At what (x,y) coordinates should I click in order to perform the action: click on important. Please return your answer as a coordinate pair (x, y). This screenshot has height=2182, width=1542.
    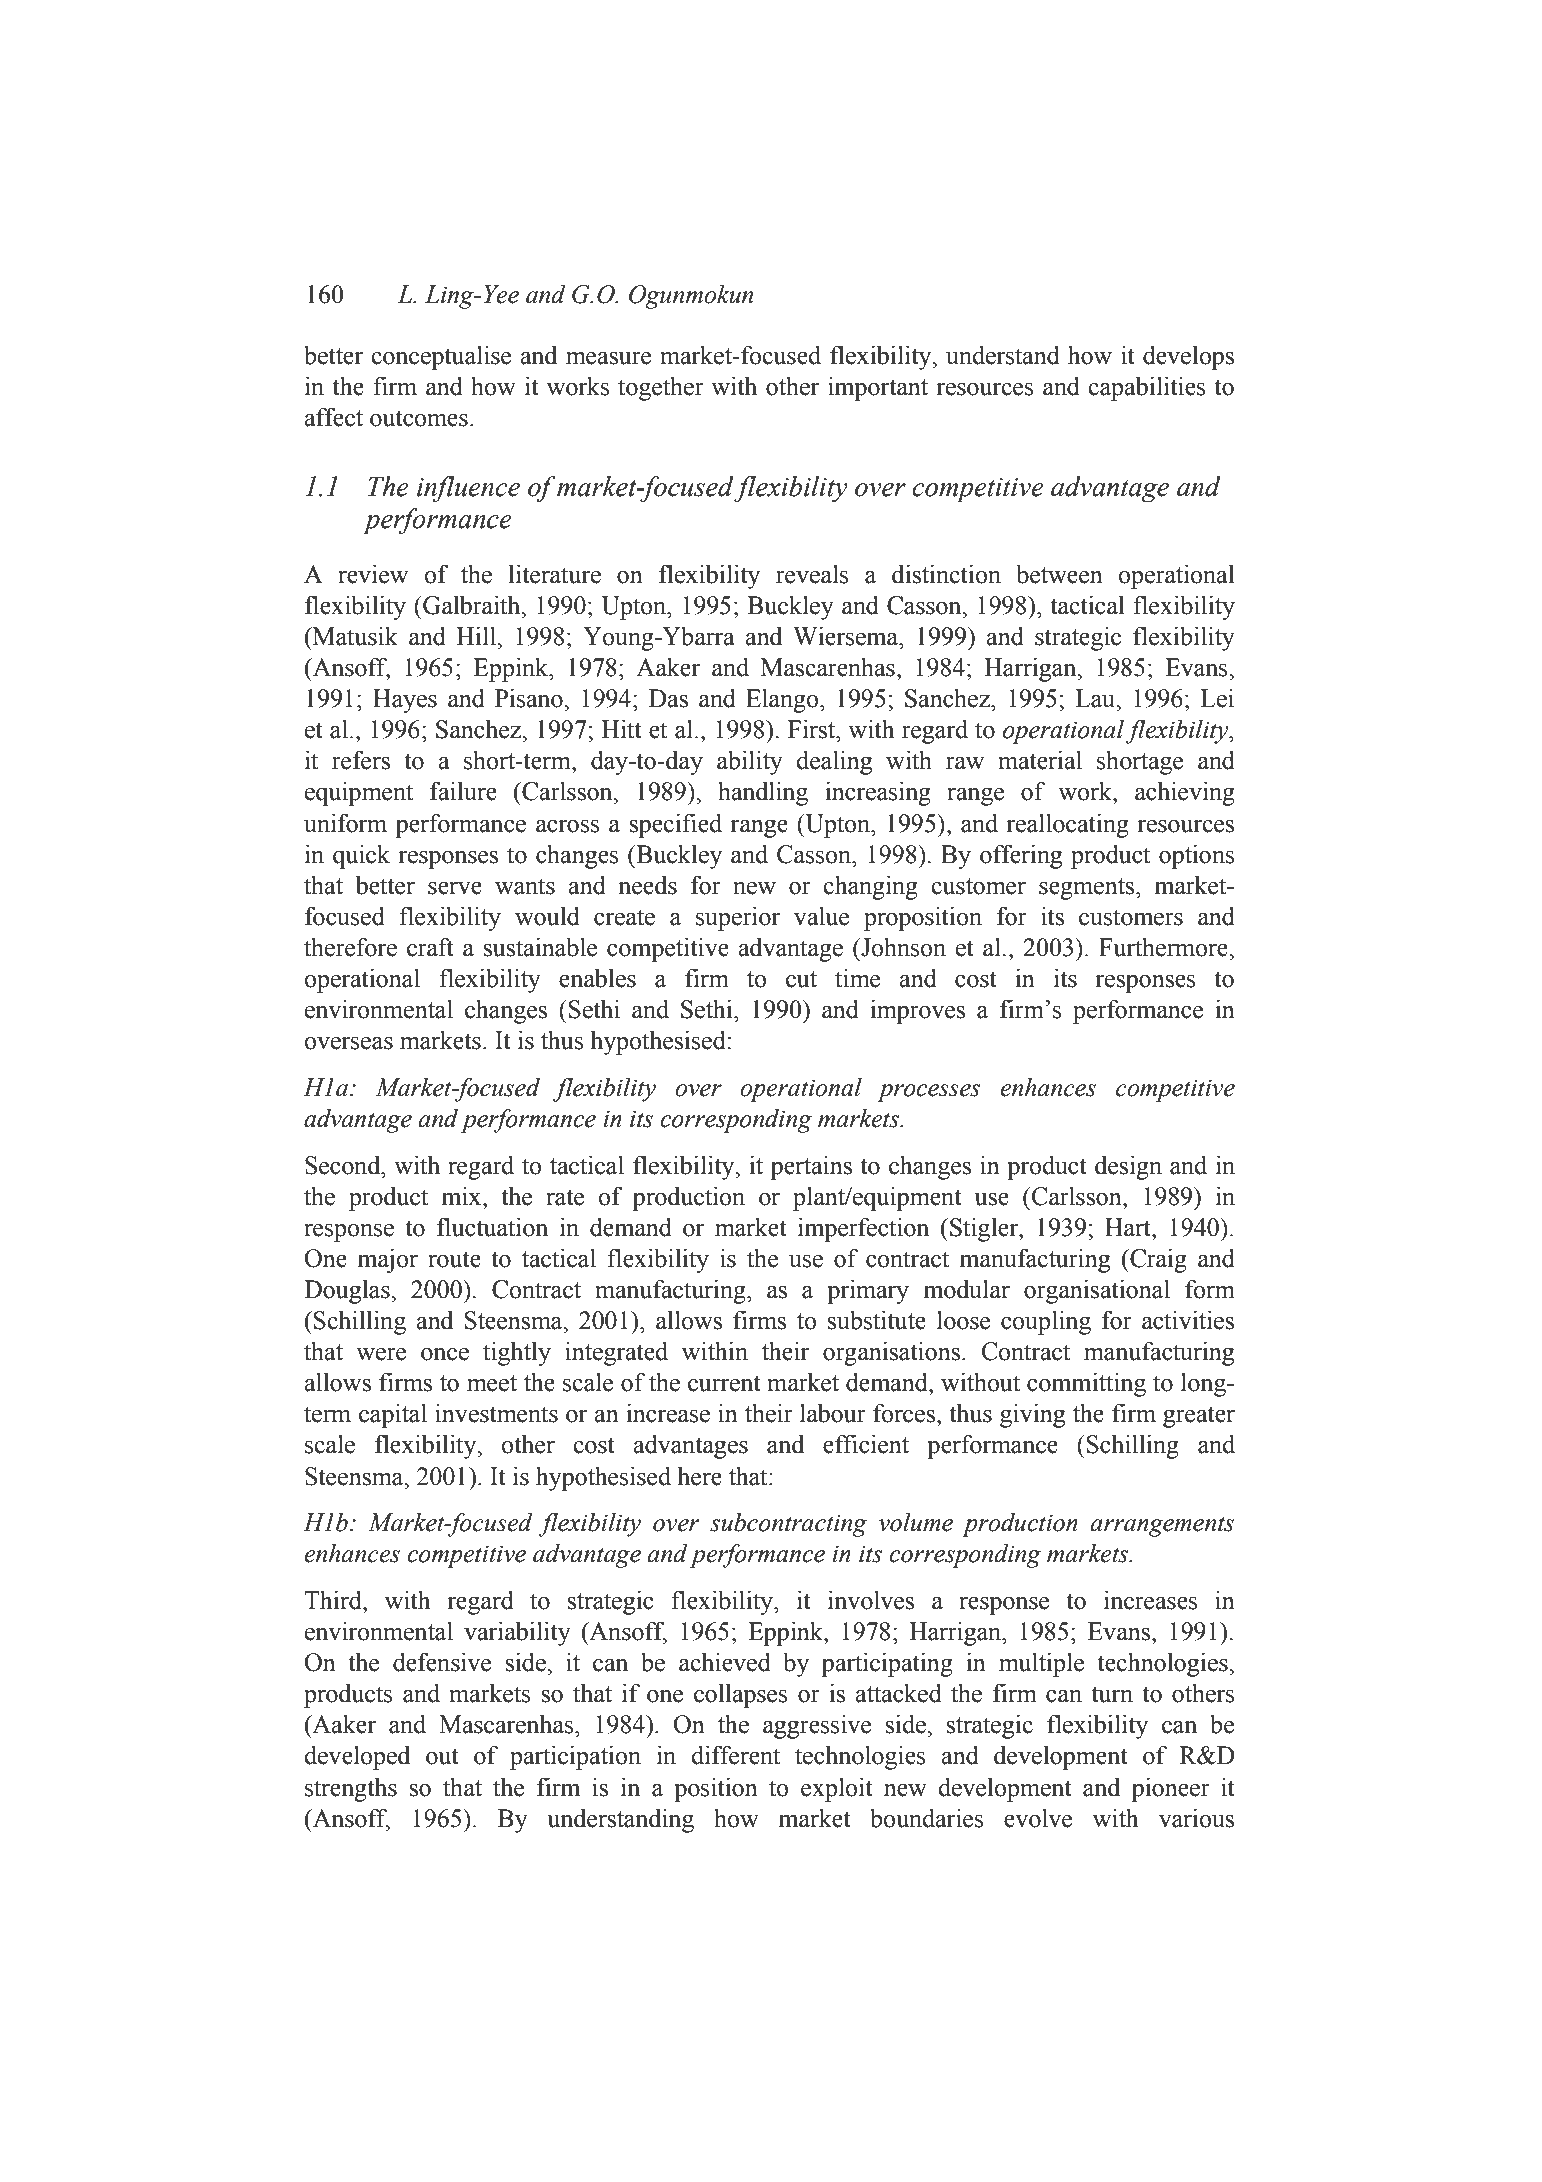
    Looking at the image, I should click on (878, 389).
